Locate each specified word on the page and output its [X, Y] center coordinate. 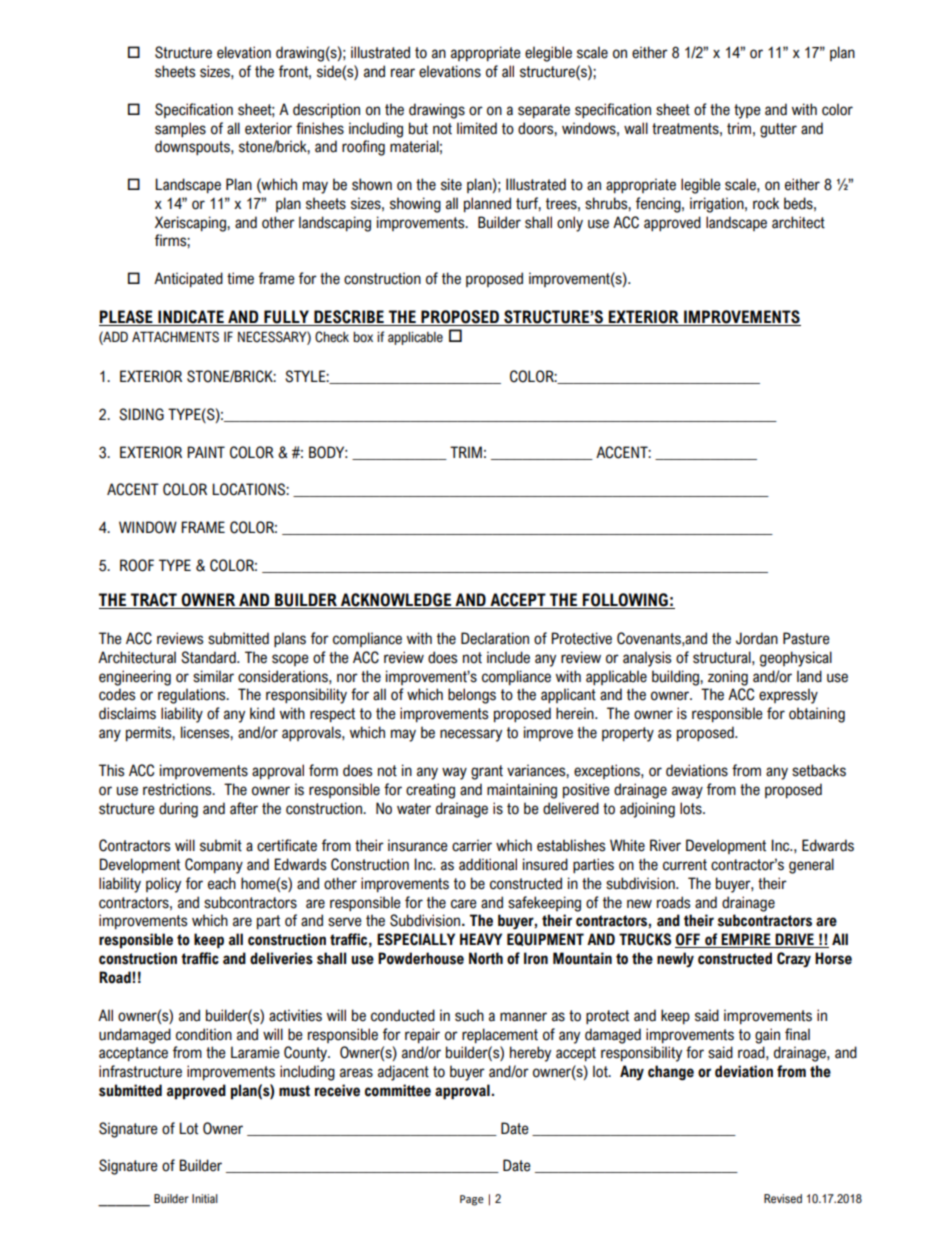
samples [180, 129]
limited [477, 128]
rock [766, 203]
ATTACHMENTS [175, 337]
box [363, 337]
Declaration [495, 638]
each [222, 883]
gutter [778, 130]
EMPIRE [746, 940]
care [464, 904]
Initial [205, 1198]
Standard [209, 657]
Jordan [757, 638]
